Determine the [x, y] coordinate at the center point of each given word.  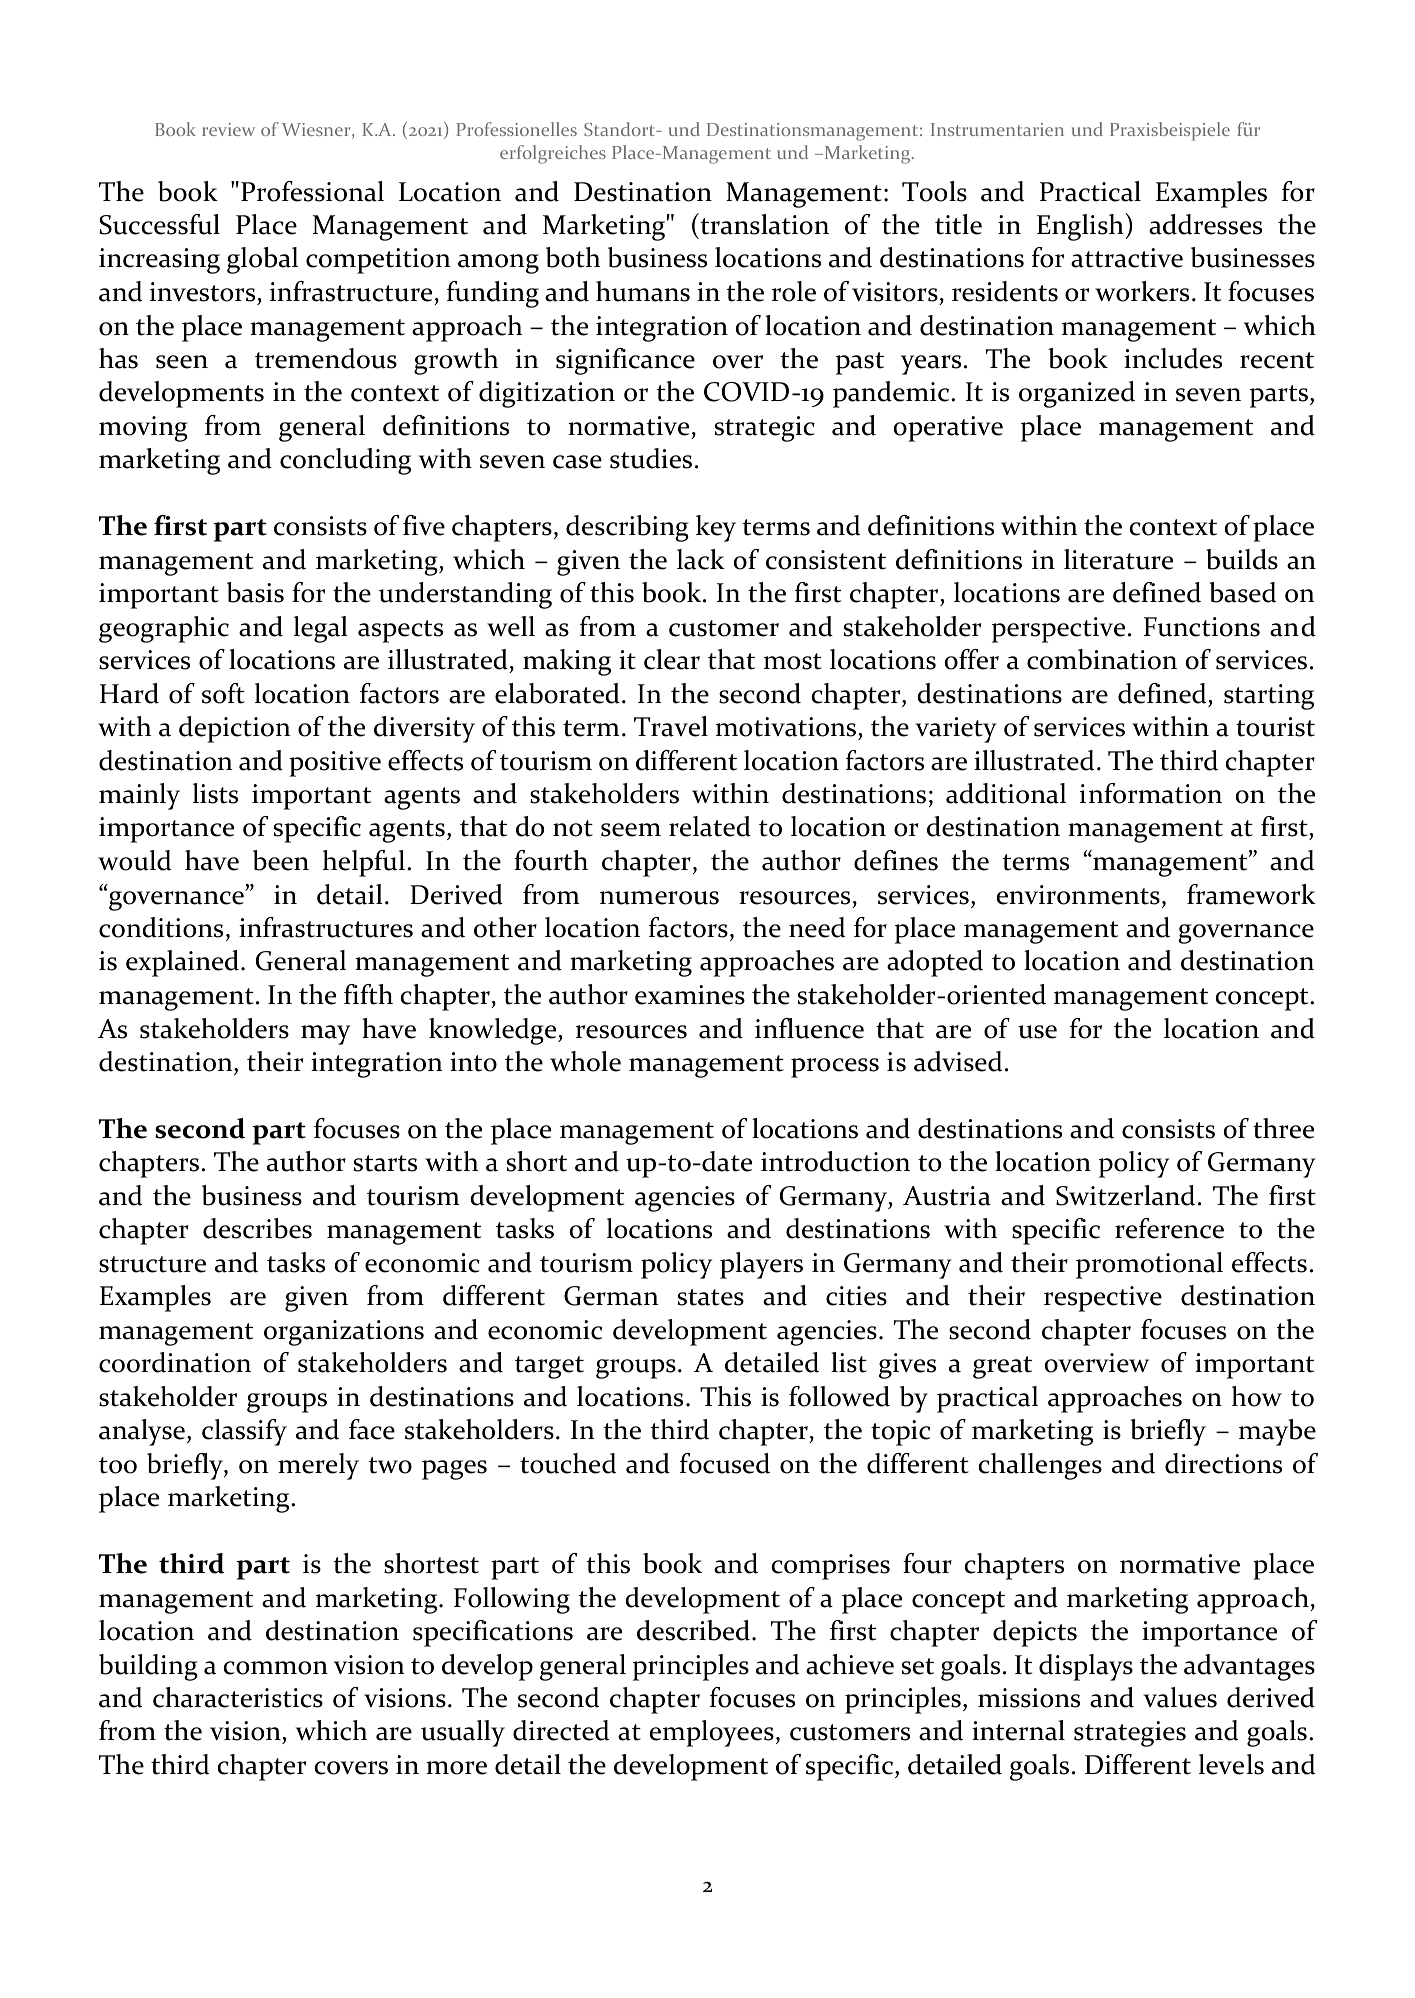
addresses [1205, 224]
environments [1078, 895]
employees [712, 1733]
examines [690, 995]
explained [182, 963]
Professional [312, 191]
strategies [1130, 1734]
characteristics [238, 1697]
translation [763, 224]
